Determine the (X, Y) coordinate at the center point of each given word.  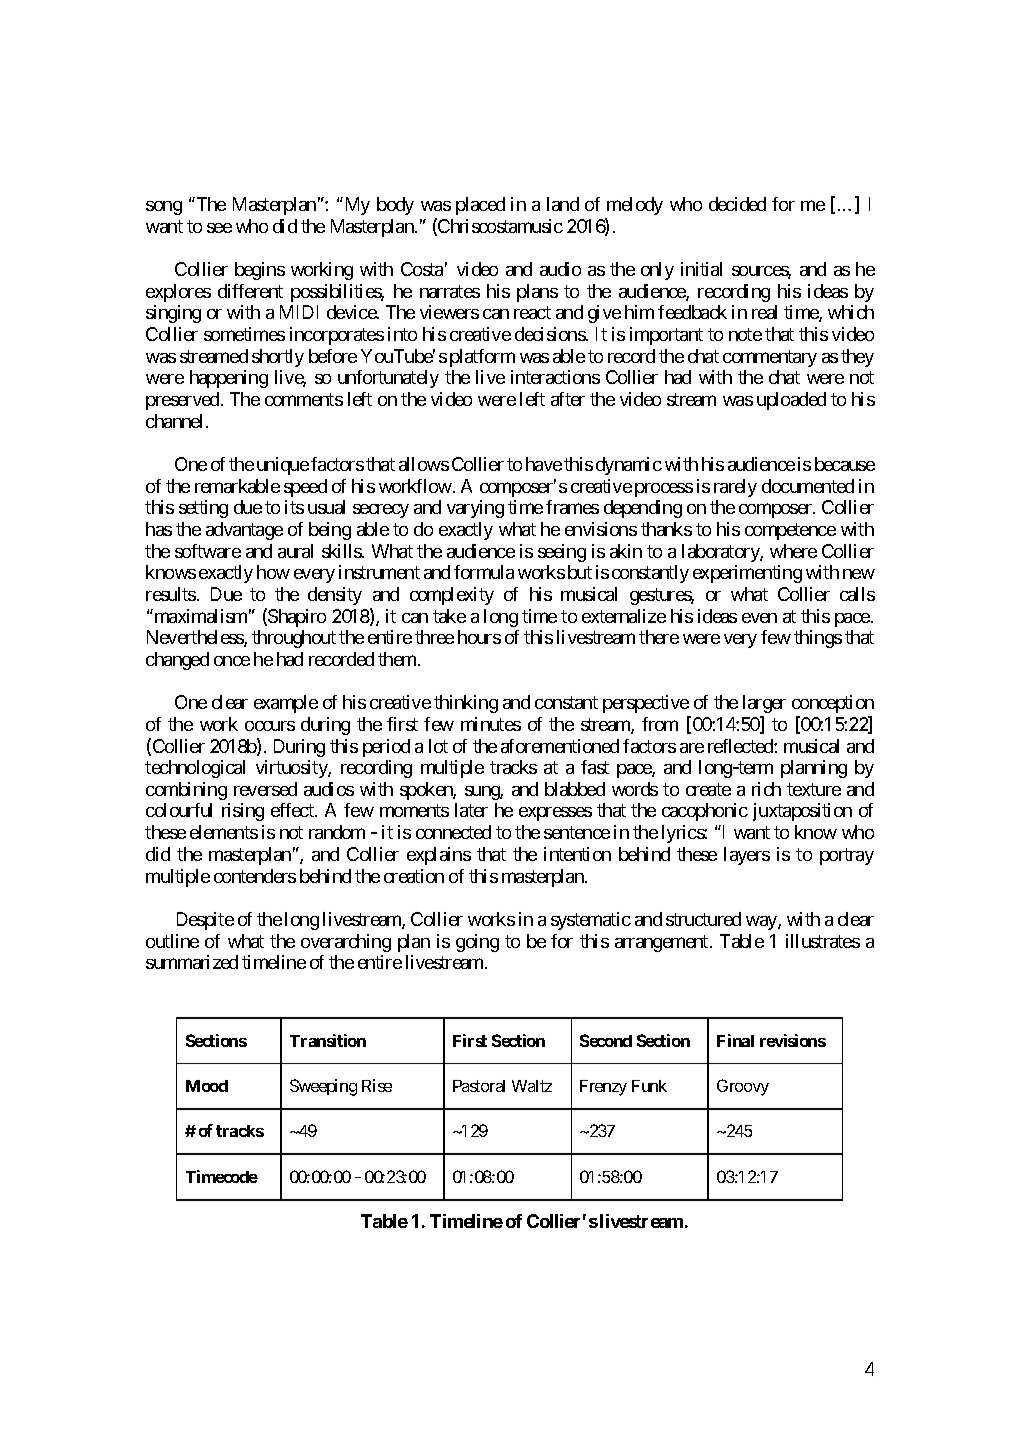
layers (747, 856)
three (434, 637)
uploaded (791, 401)
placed (480, 206)
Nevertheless (196, 638)
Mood (207, 1086)
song (164, 208)
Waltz (532, 1086)
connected (453, 832)
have (544, 464)
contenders (255, 876)
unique (283, 466)
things (818, 639)
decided (737, 204)
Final (735, 1040)
